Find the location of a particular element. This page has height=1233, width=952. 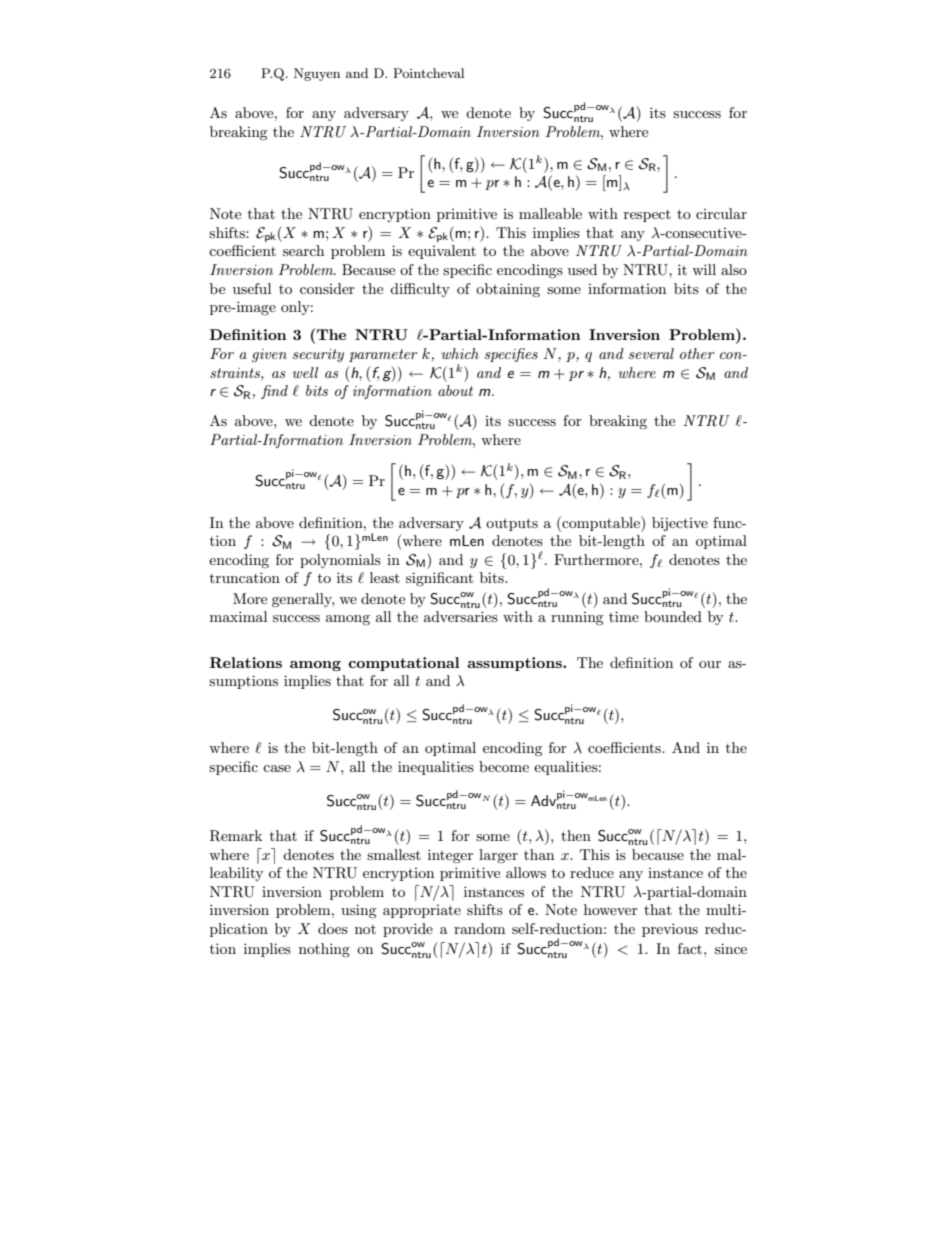

adversaries is located at coordinates (461, 616).
